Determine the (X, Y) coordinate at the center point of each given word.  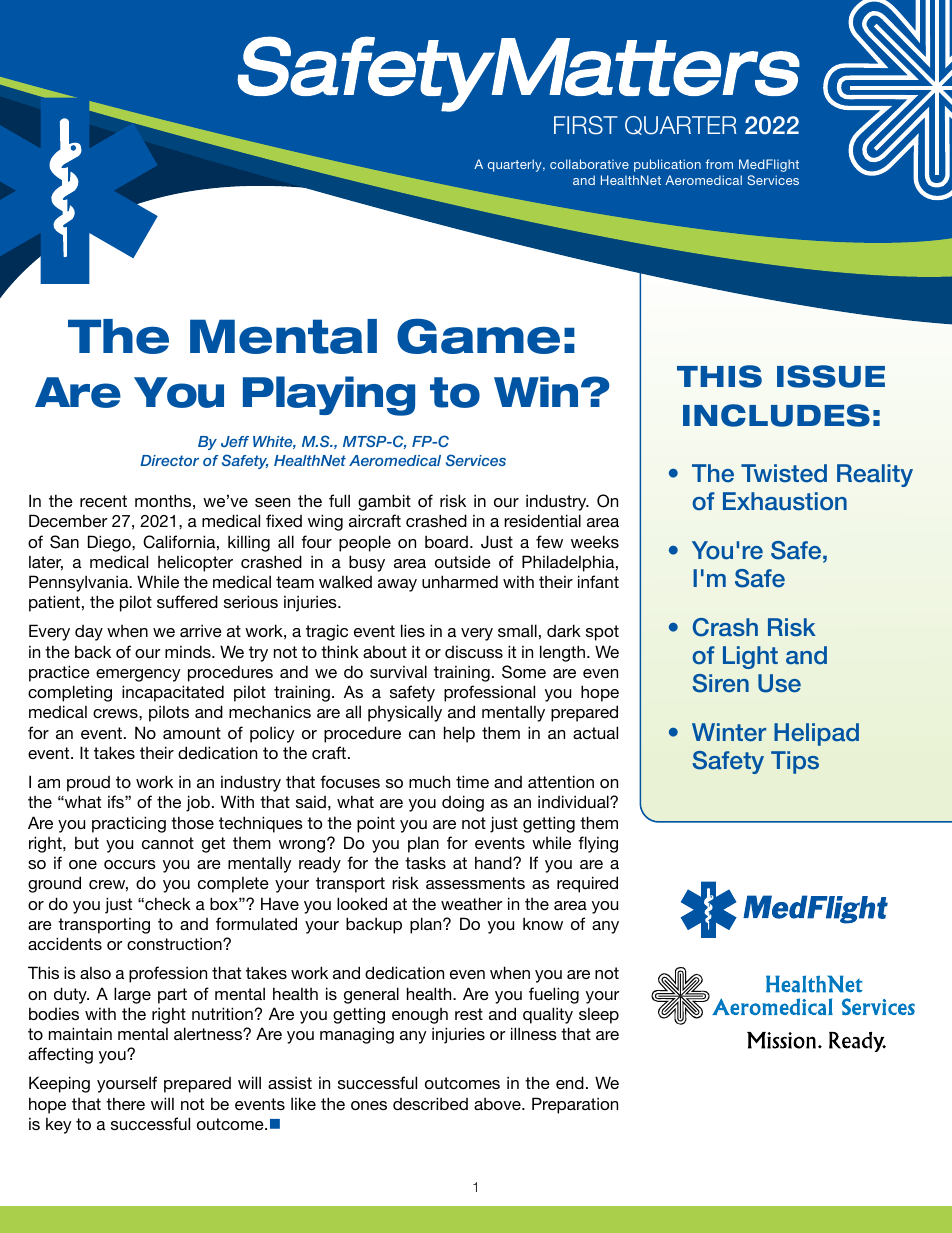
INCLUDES (776, 415)
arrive (201, 630)
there (125, 1103)
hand (494, 862)
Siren (720, 683)
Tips (795, 762)
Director (169, 460)
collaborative (589, 164)
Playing (329, 396)
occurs (130, 864)
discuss (474, 651)
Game (478, 336)
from (719, 164)
